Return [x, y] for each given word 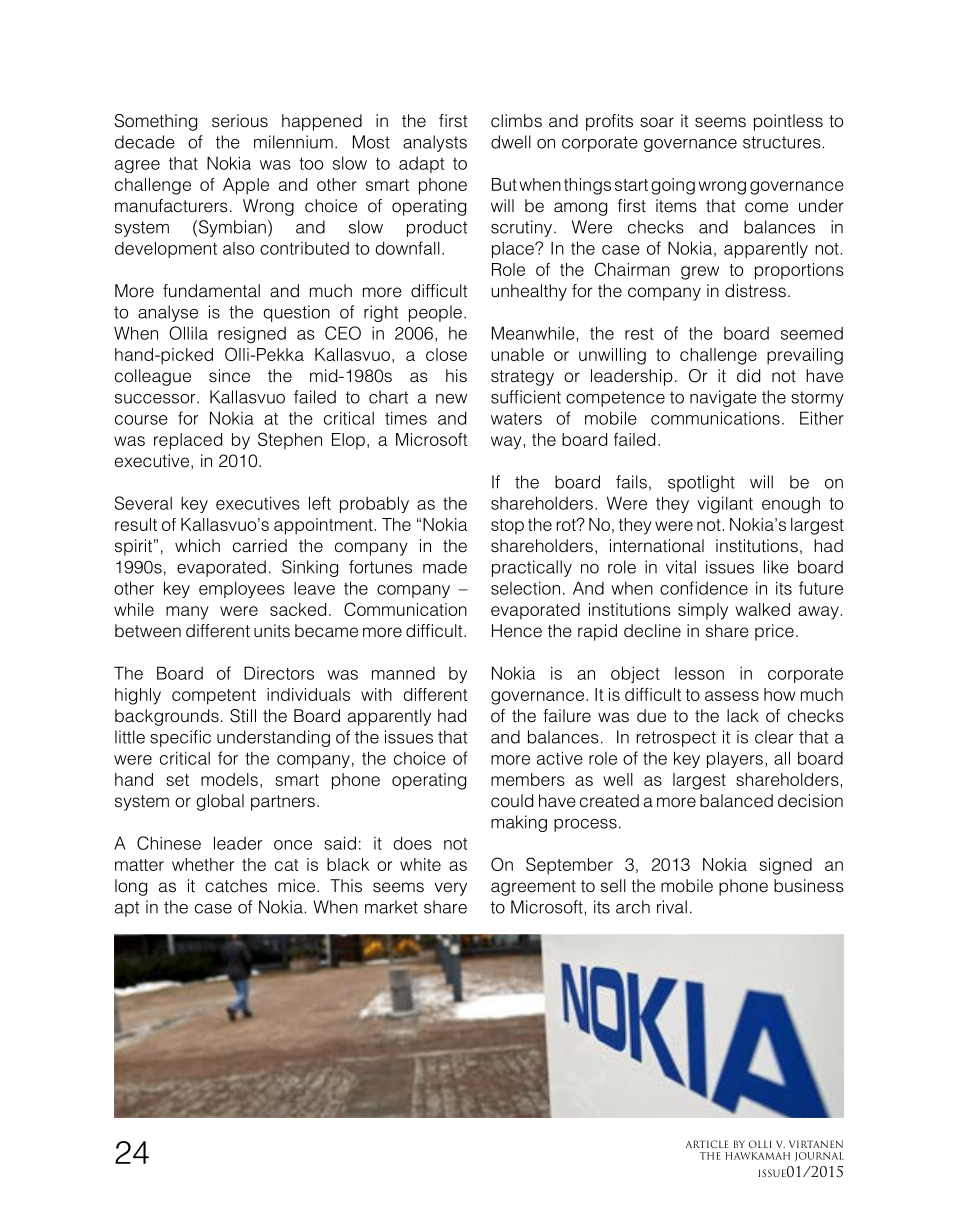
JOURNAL [819, 1157]
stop [507, 527]
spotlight [701, 483]
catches [236, 886]
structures [782, 142]
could [512, 801]
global [220, 802]
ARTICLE [707, 1144]
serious [240, 121]
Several [143, 503]
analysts [435, 143]
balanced [736, 801]
